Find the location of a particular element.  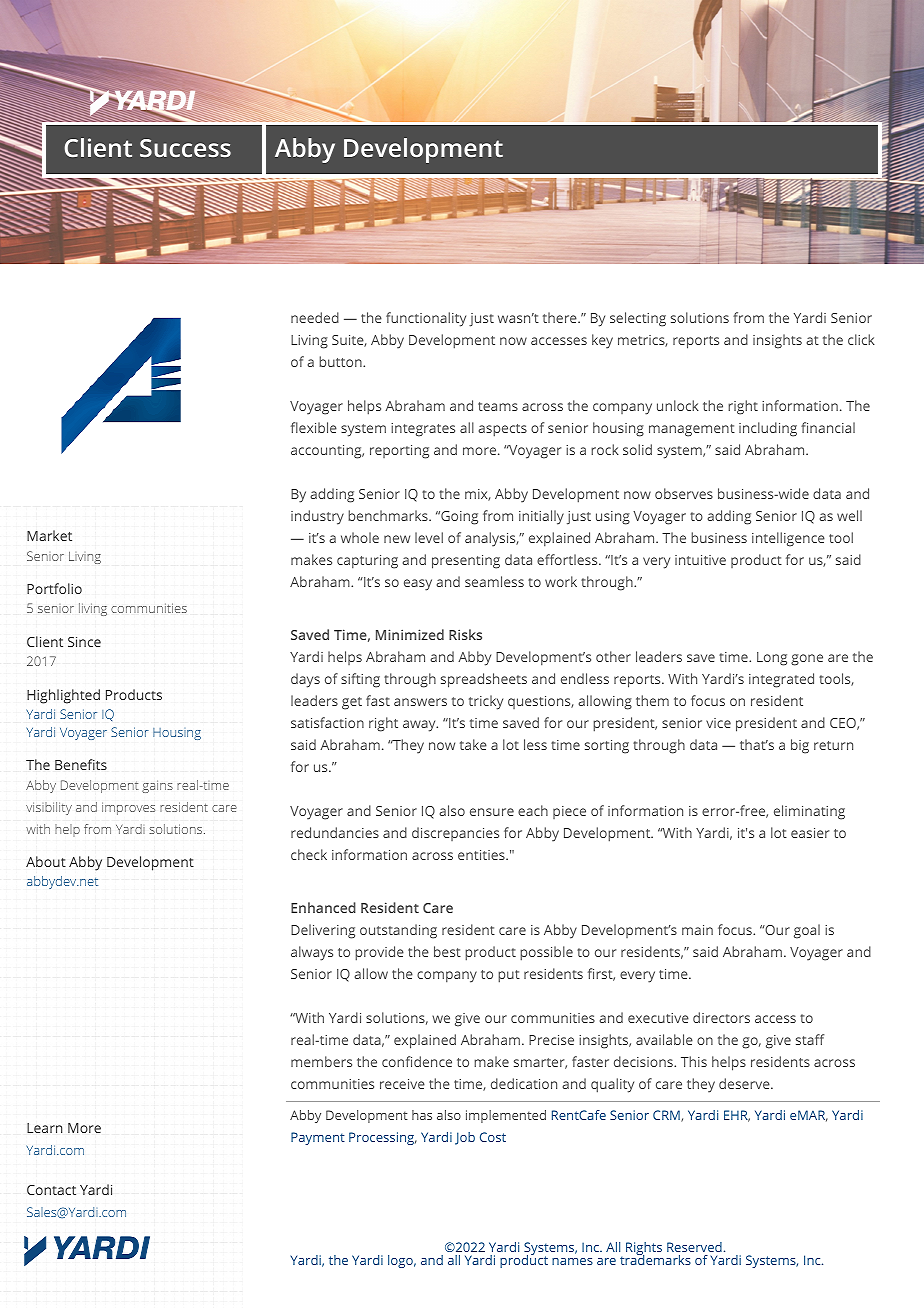

Market is located at coordinates (49, 535).
